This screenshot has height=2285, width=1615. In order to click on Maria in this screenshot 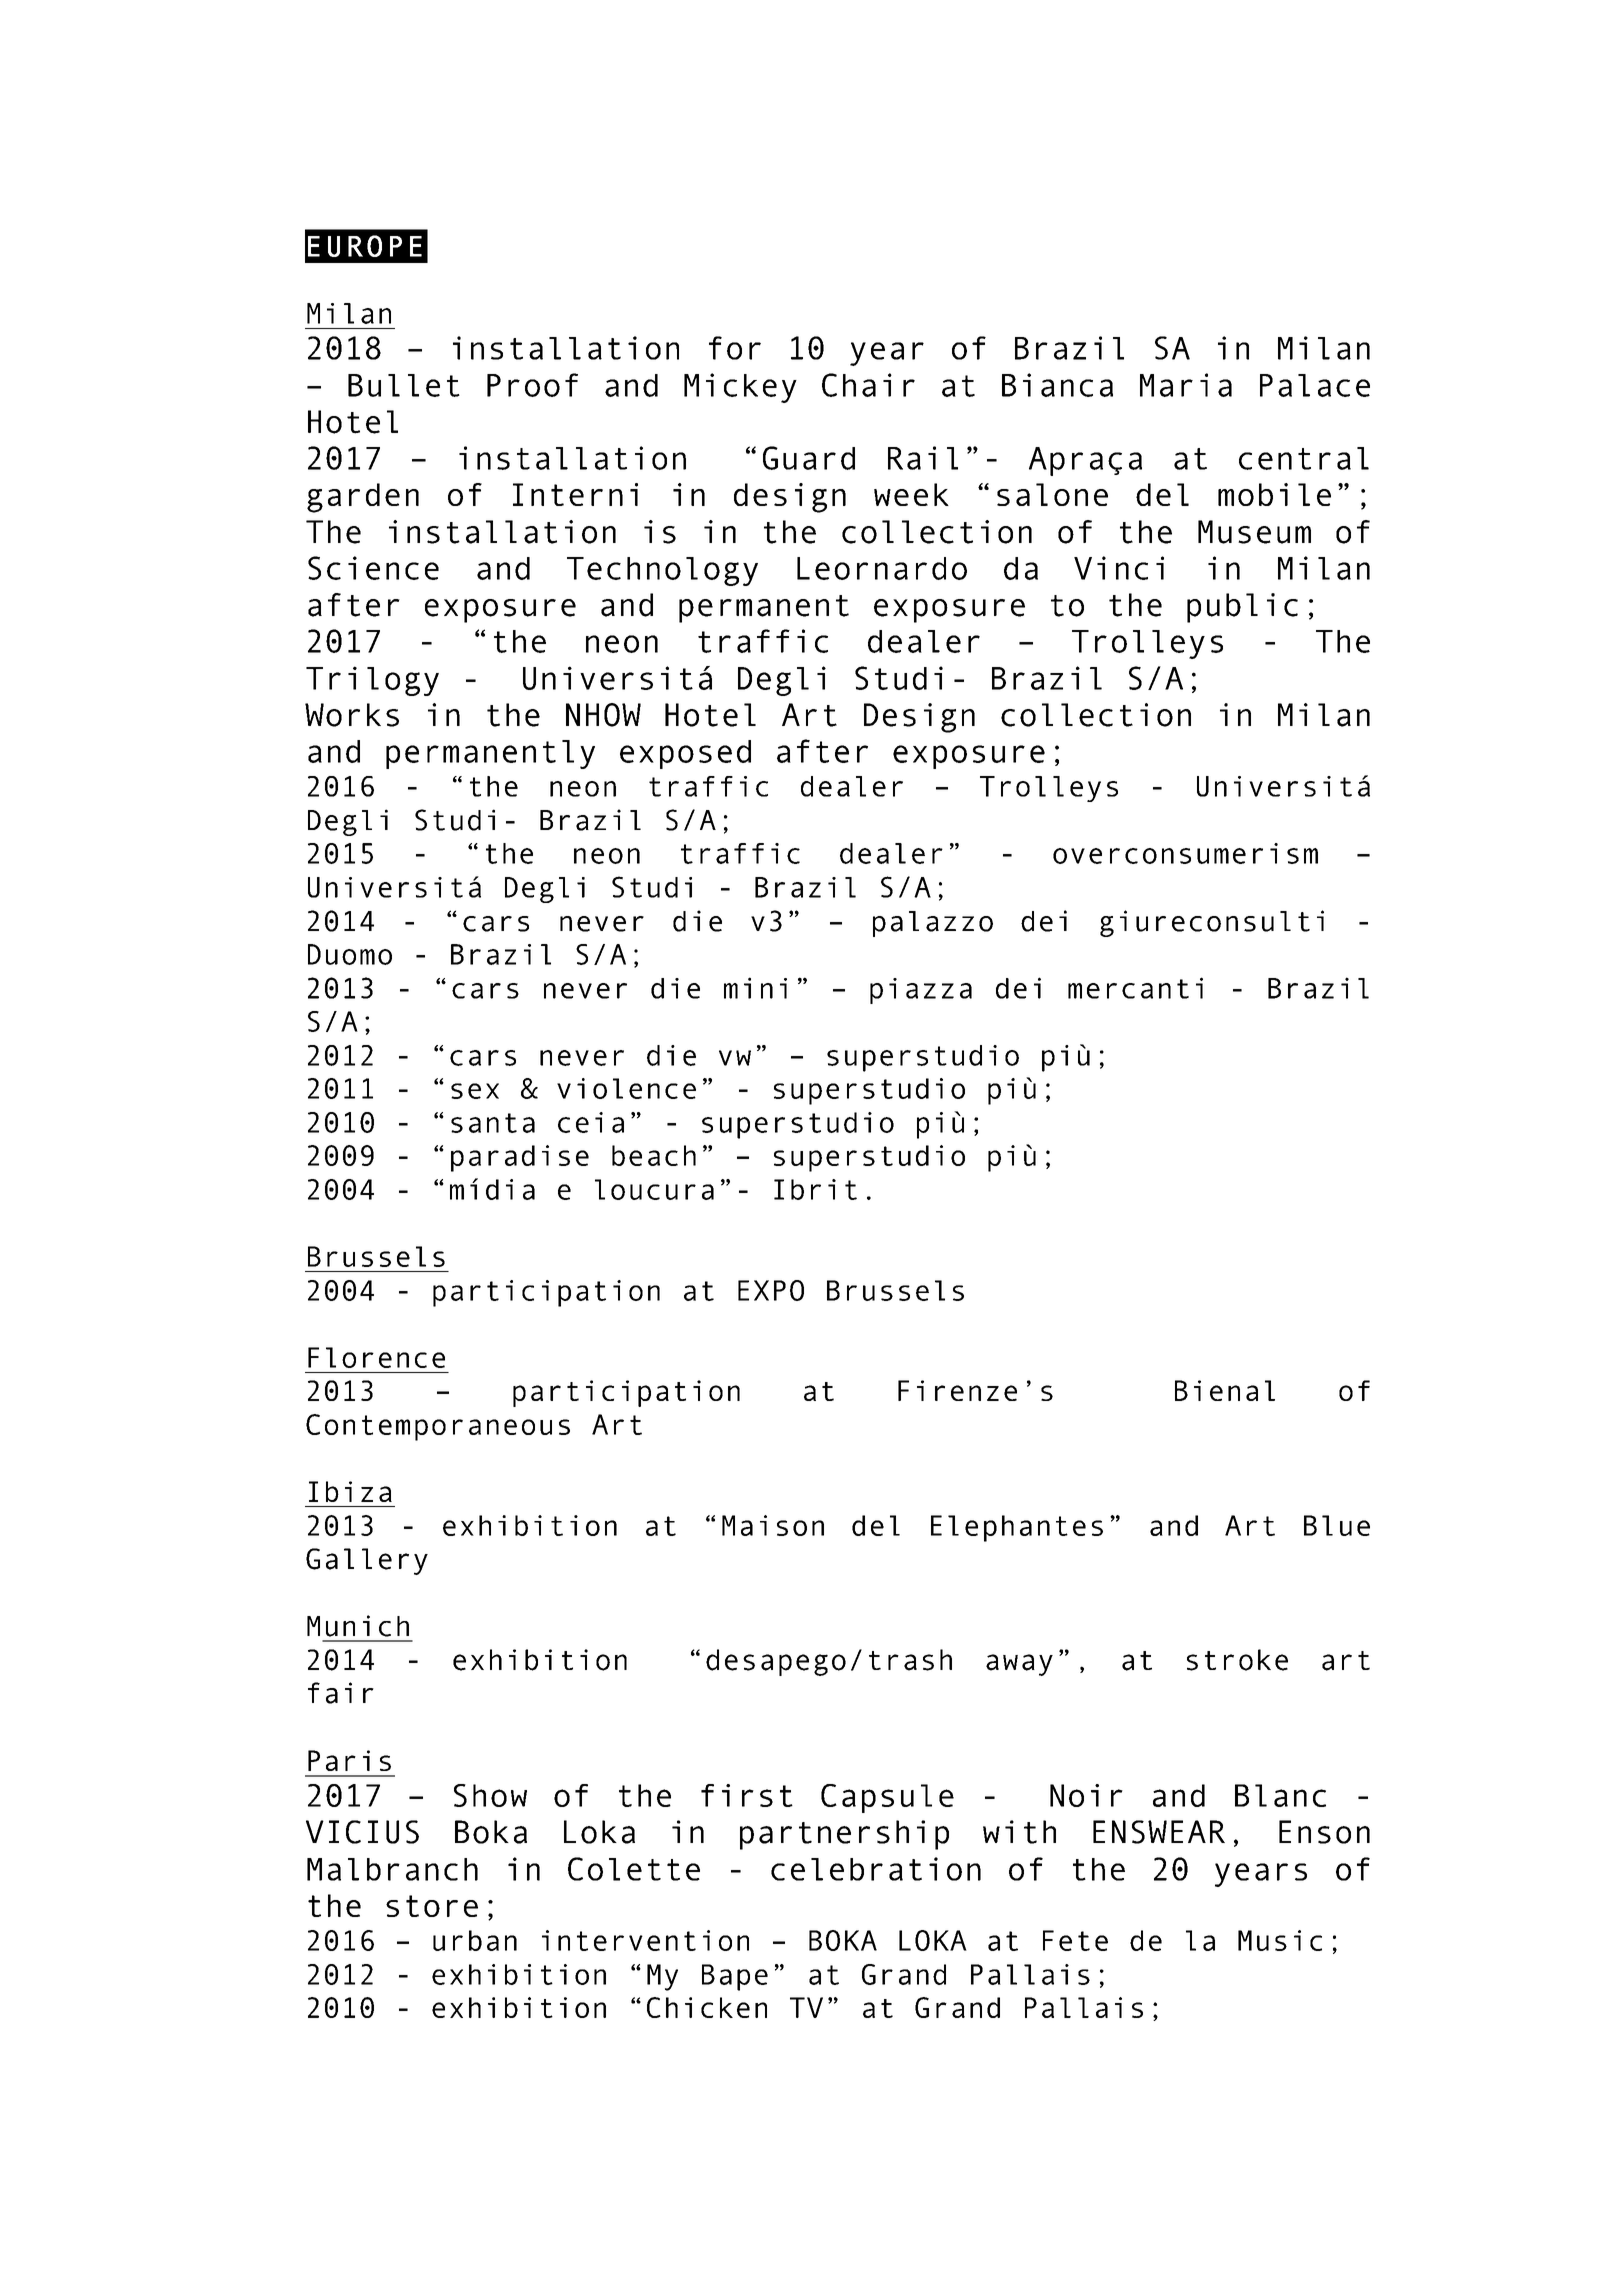, I will do `click(1186, 385)`.
